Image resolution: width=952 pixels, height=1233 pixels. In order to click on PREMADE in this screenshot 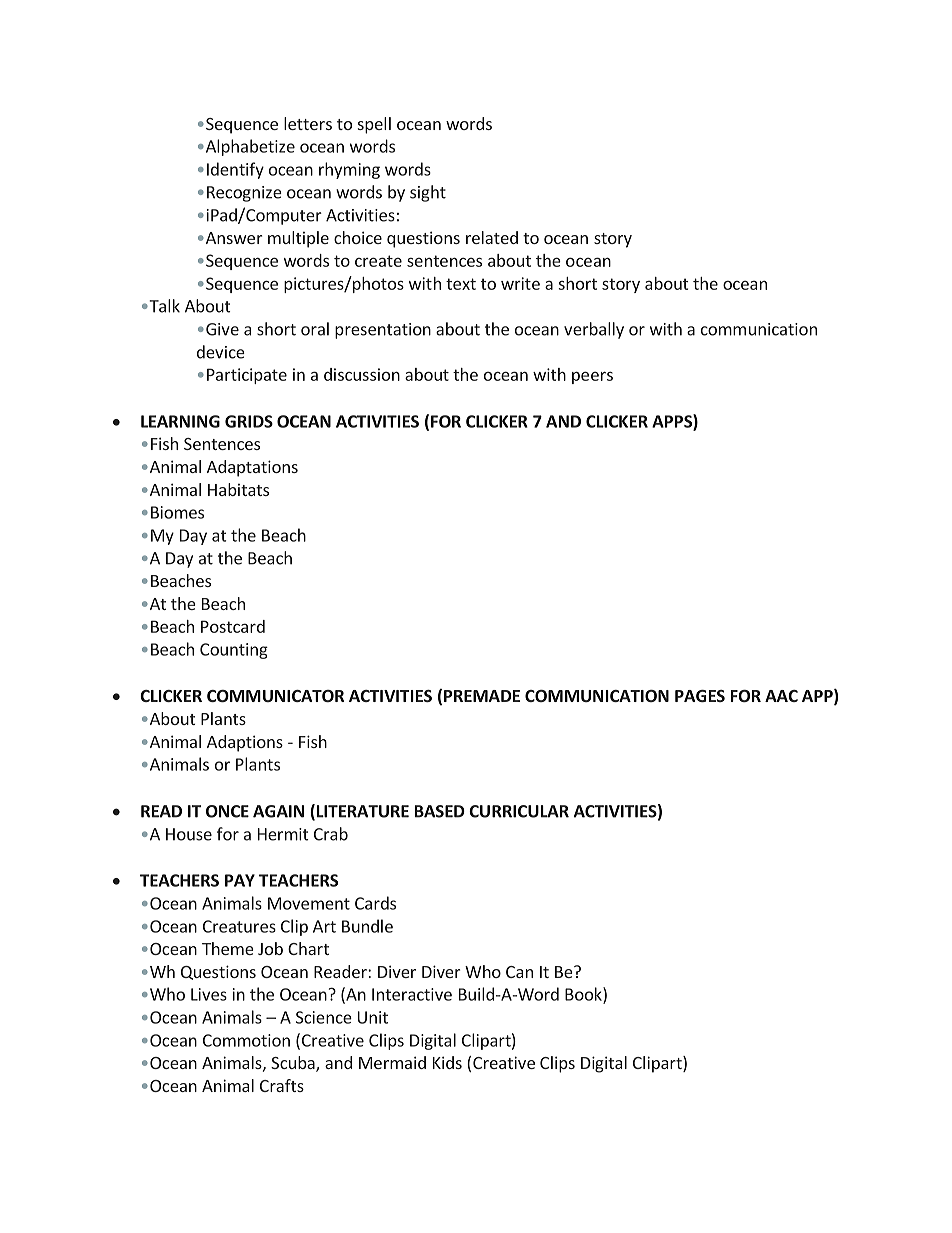, I will do `click(482, 696)`.
